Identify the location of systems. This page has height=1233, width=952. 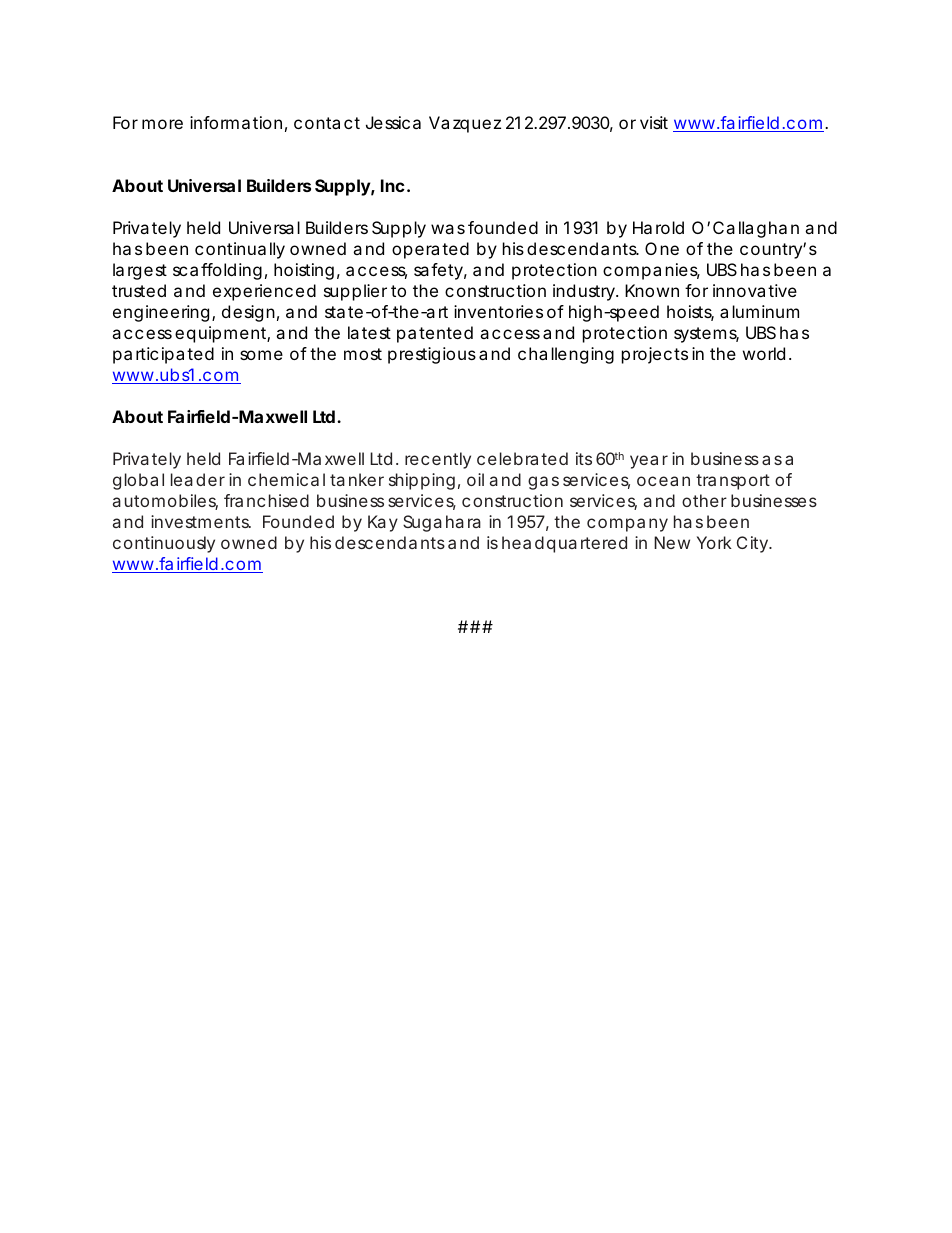
(706, 335).
